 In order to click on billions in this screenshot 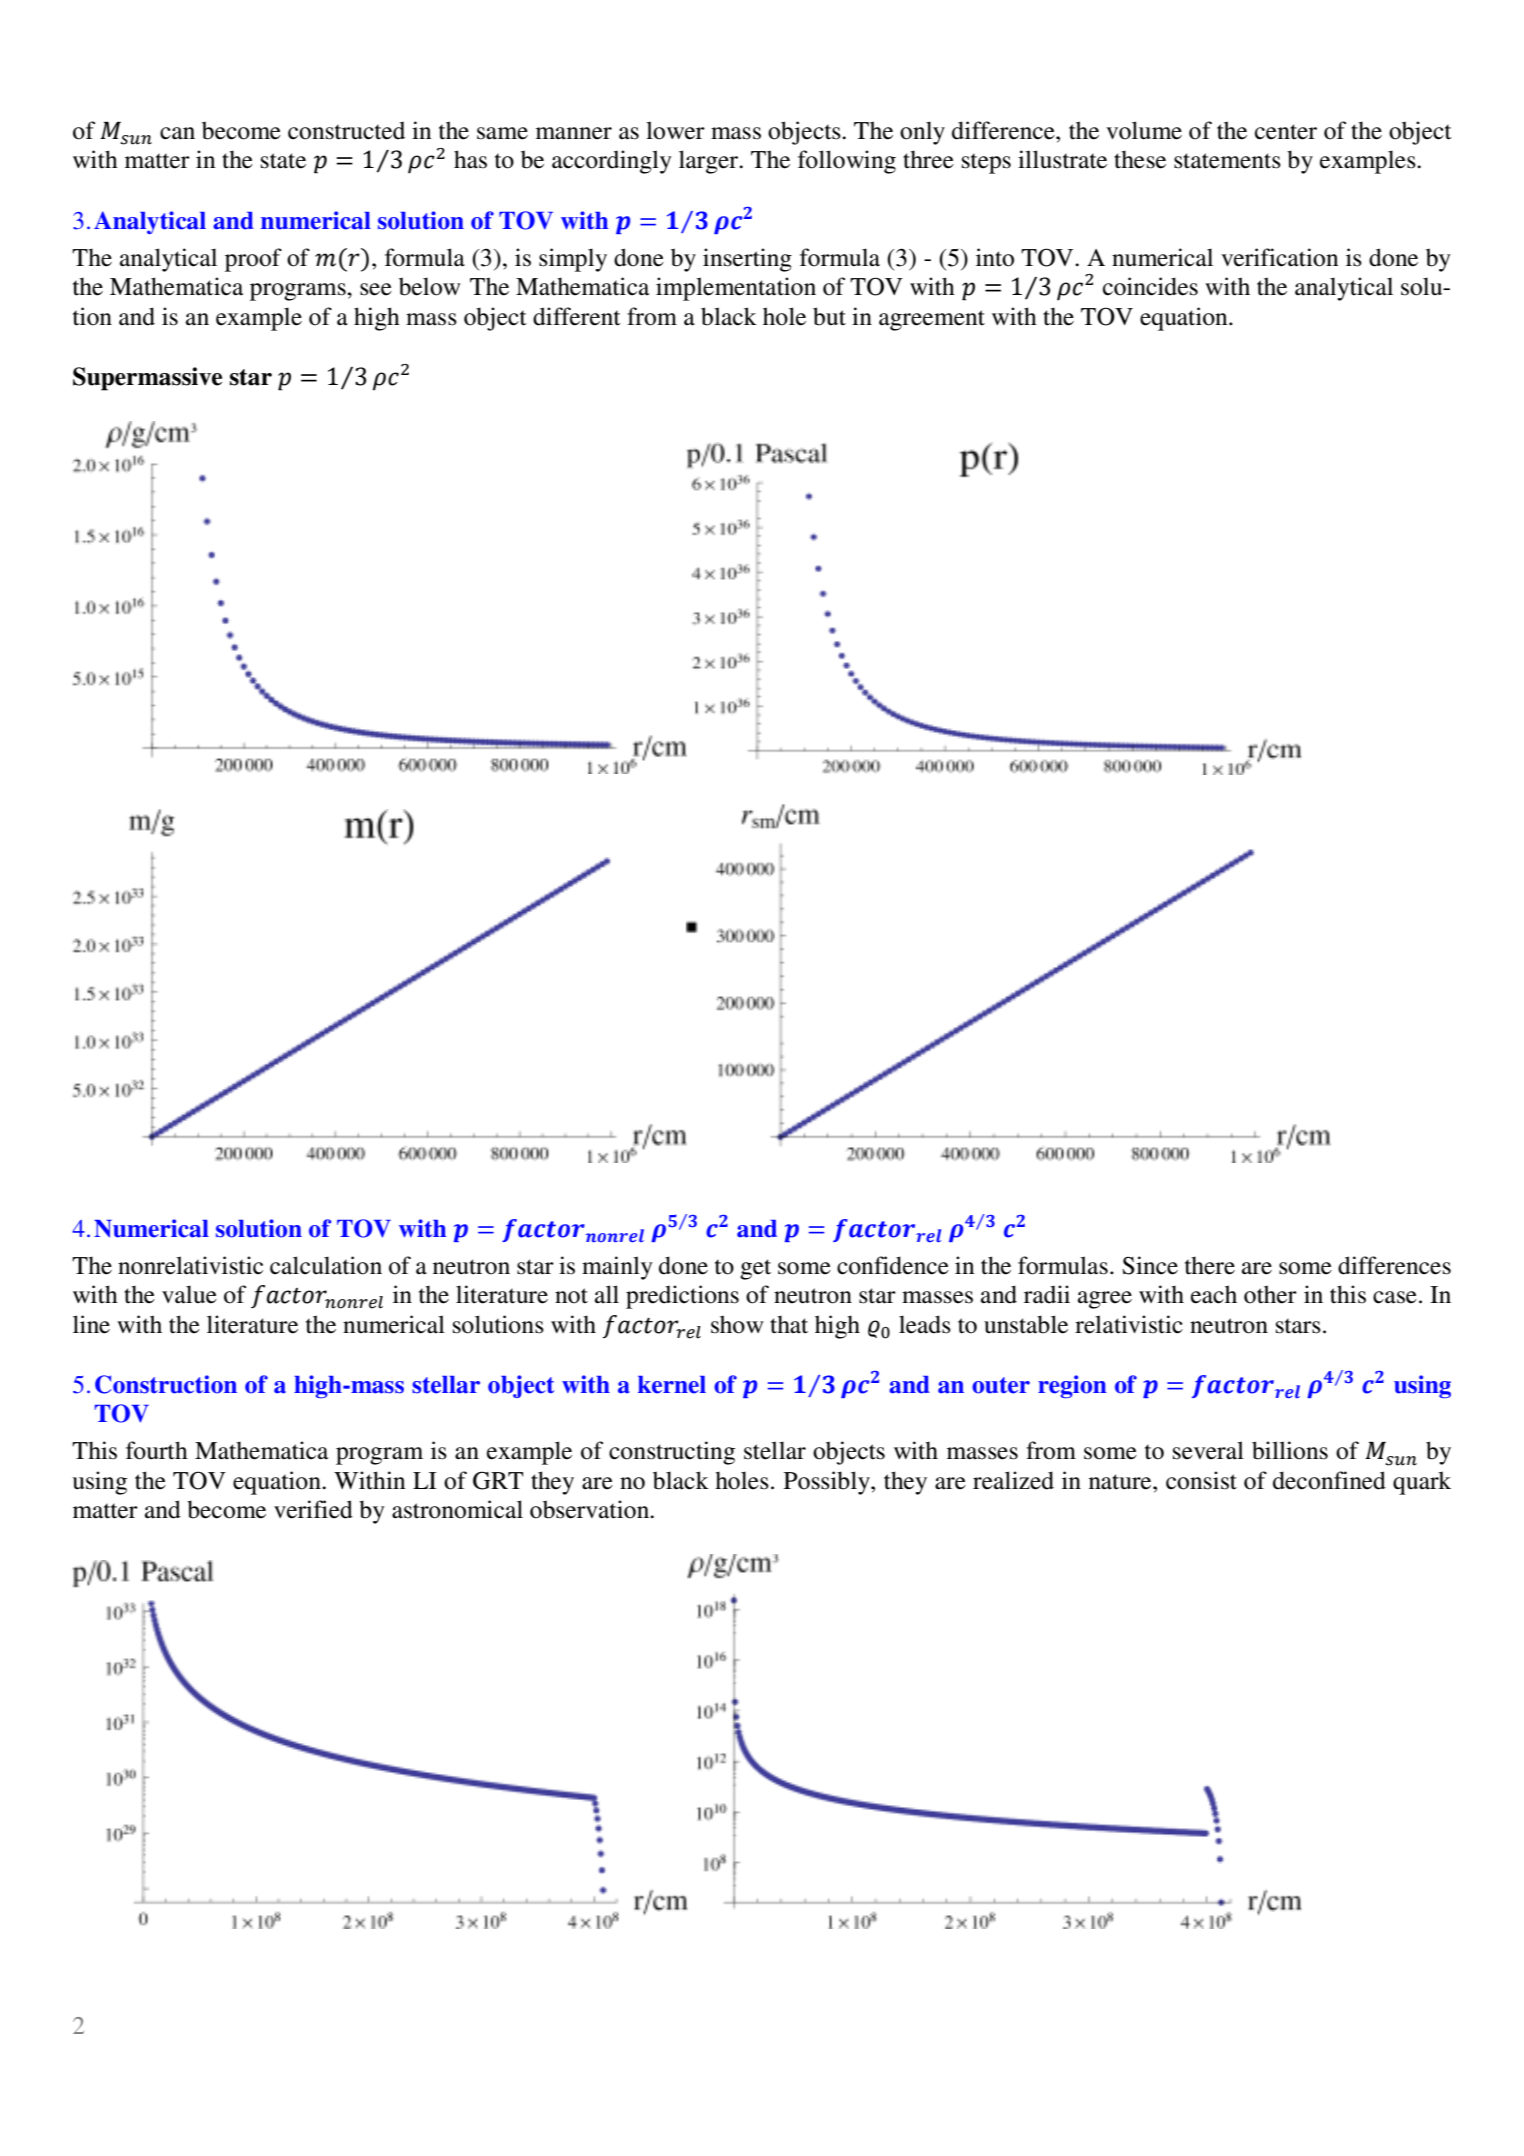, I will do `click(1290, 1450)`.
